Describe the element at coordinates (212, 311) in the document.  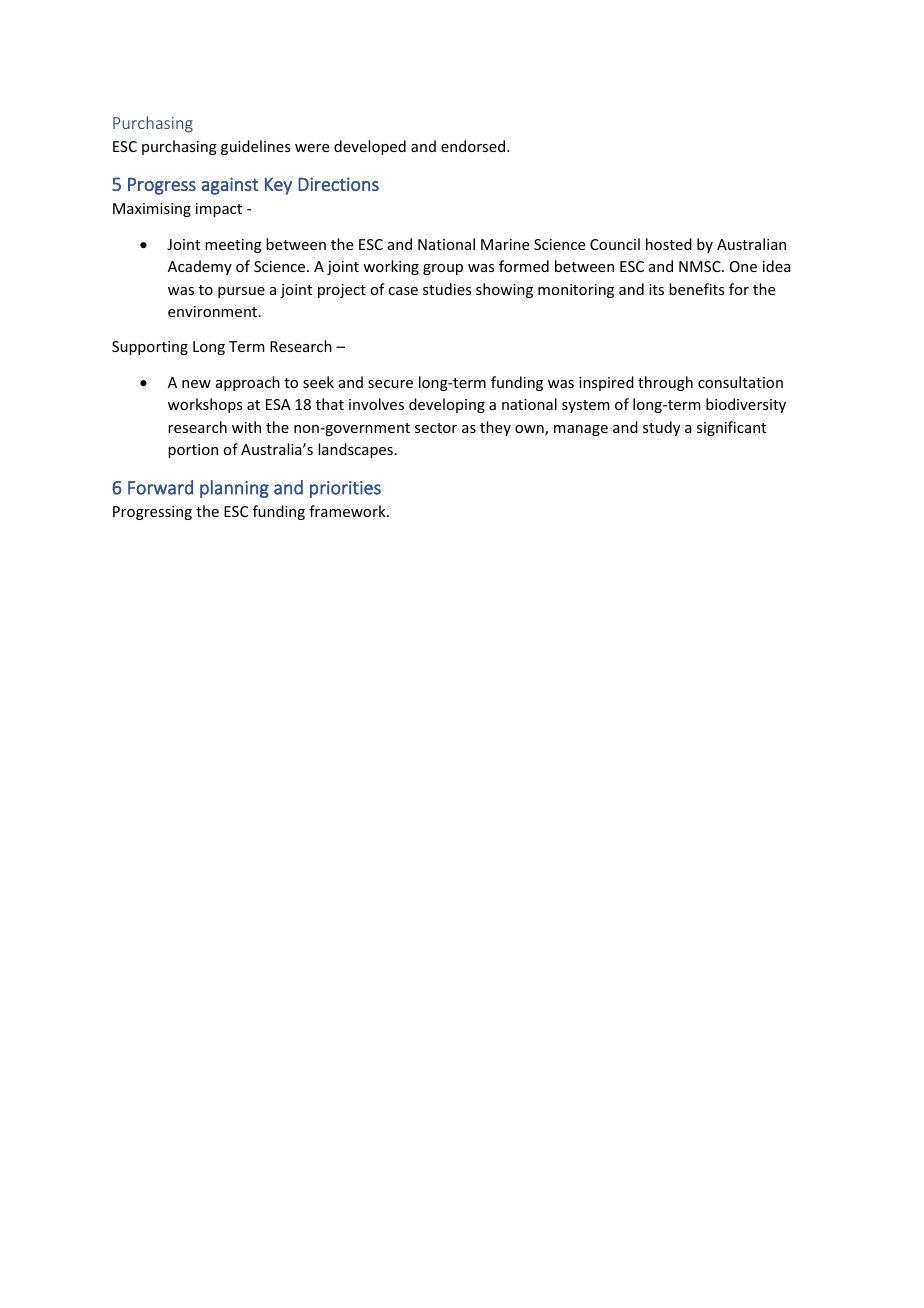
I see `environment` at that location.
